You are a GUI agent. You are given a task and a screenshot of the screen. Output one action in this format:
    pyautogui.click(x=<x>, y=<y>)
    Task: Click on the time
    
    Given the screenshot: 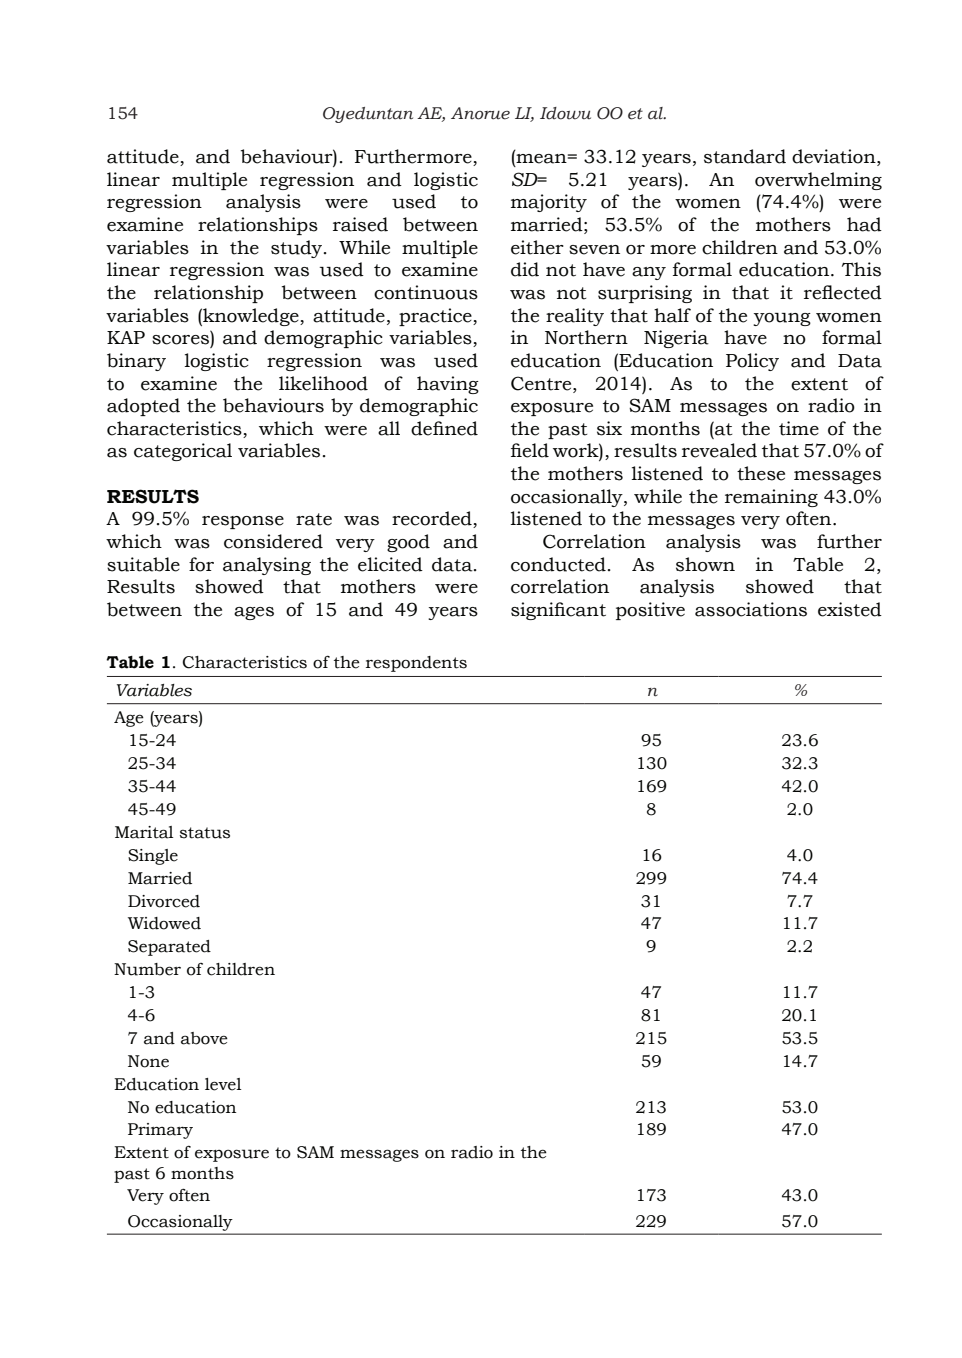 What is the action you would take?
    pyautogui.click(x=799, y=428)
